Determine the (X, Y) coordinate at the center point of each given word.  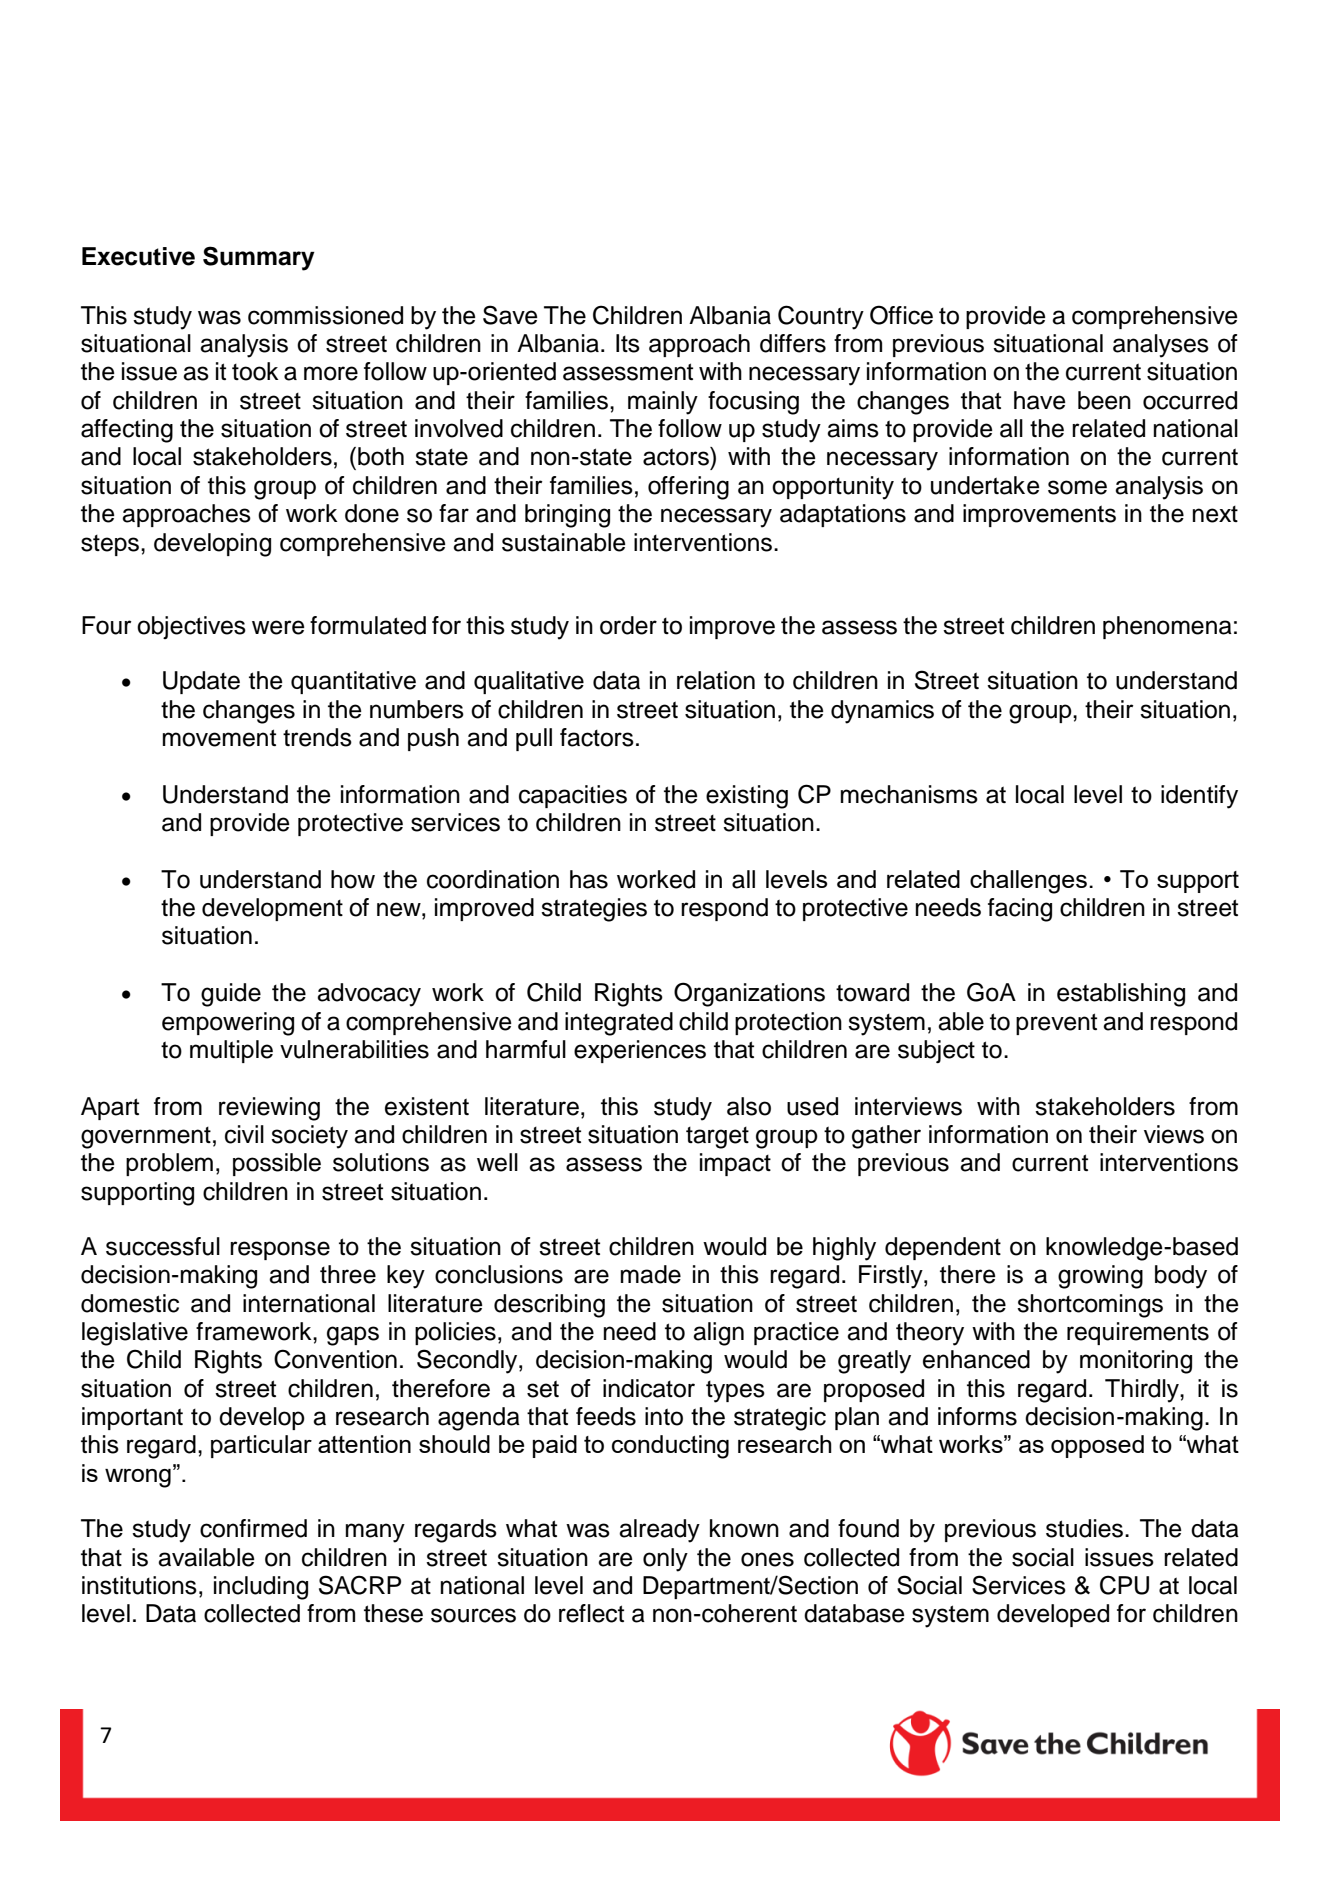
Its (628, 343)
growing (1100, 1277)
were (278, 627)
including (261, 1588)
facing (1020, 910)
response (280, 1250)
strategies (594, 910)
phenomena (1167, 627)
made (651, 1274)
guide (231, 995)
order (628, 625)
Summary (259, 258)
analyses (1161, 346)
